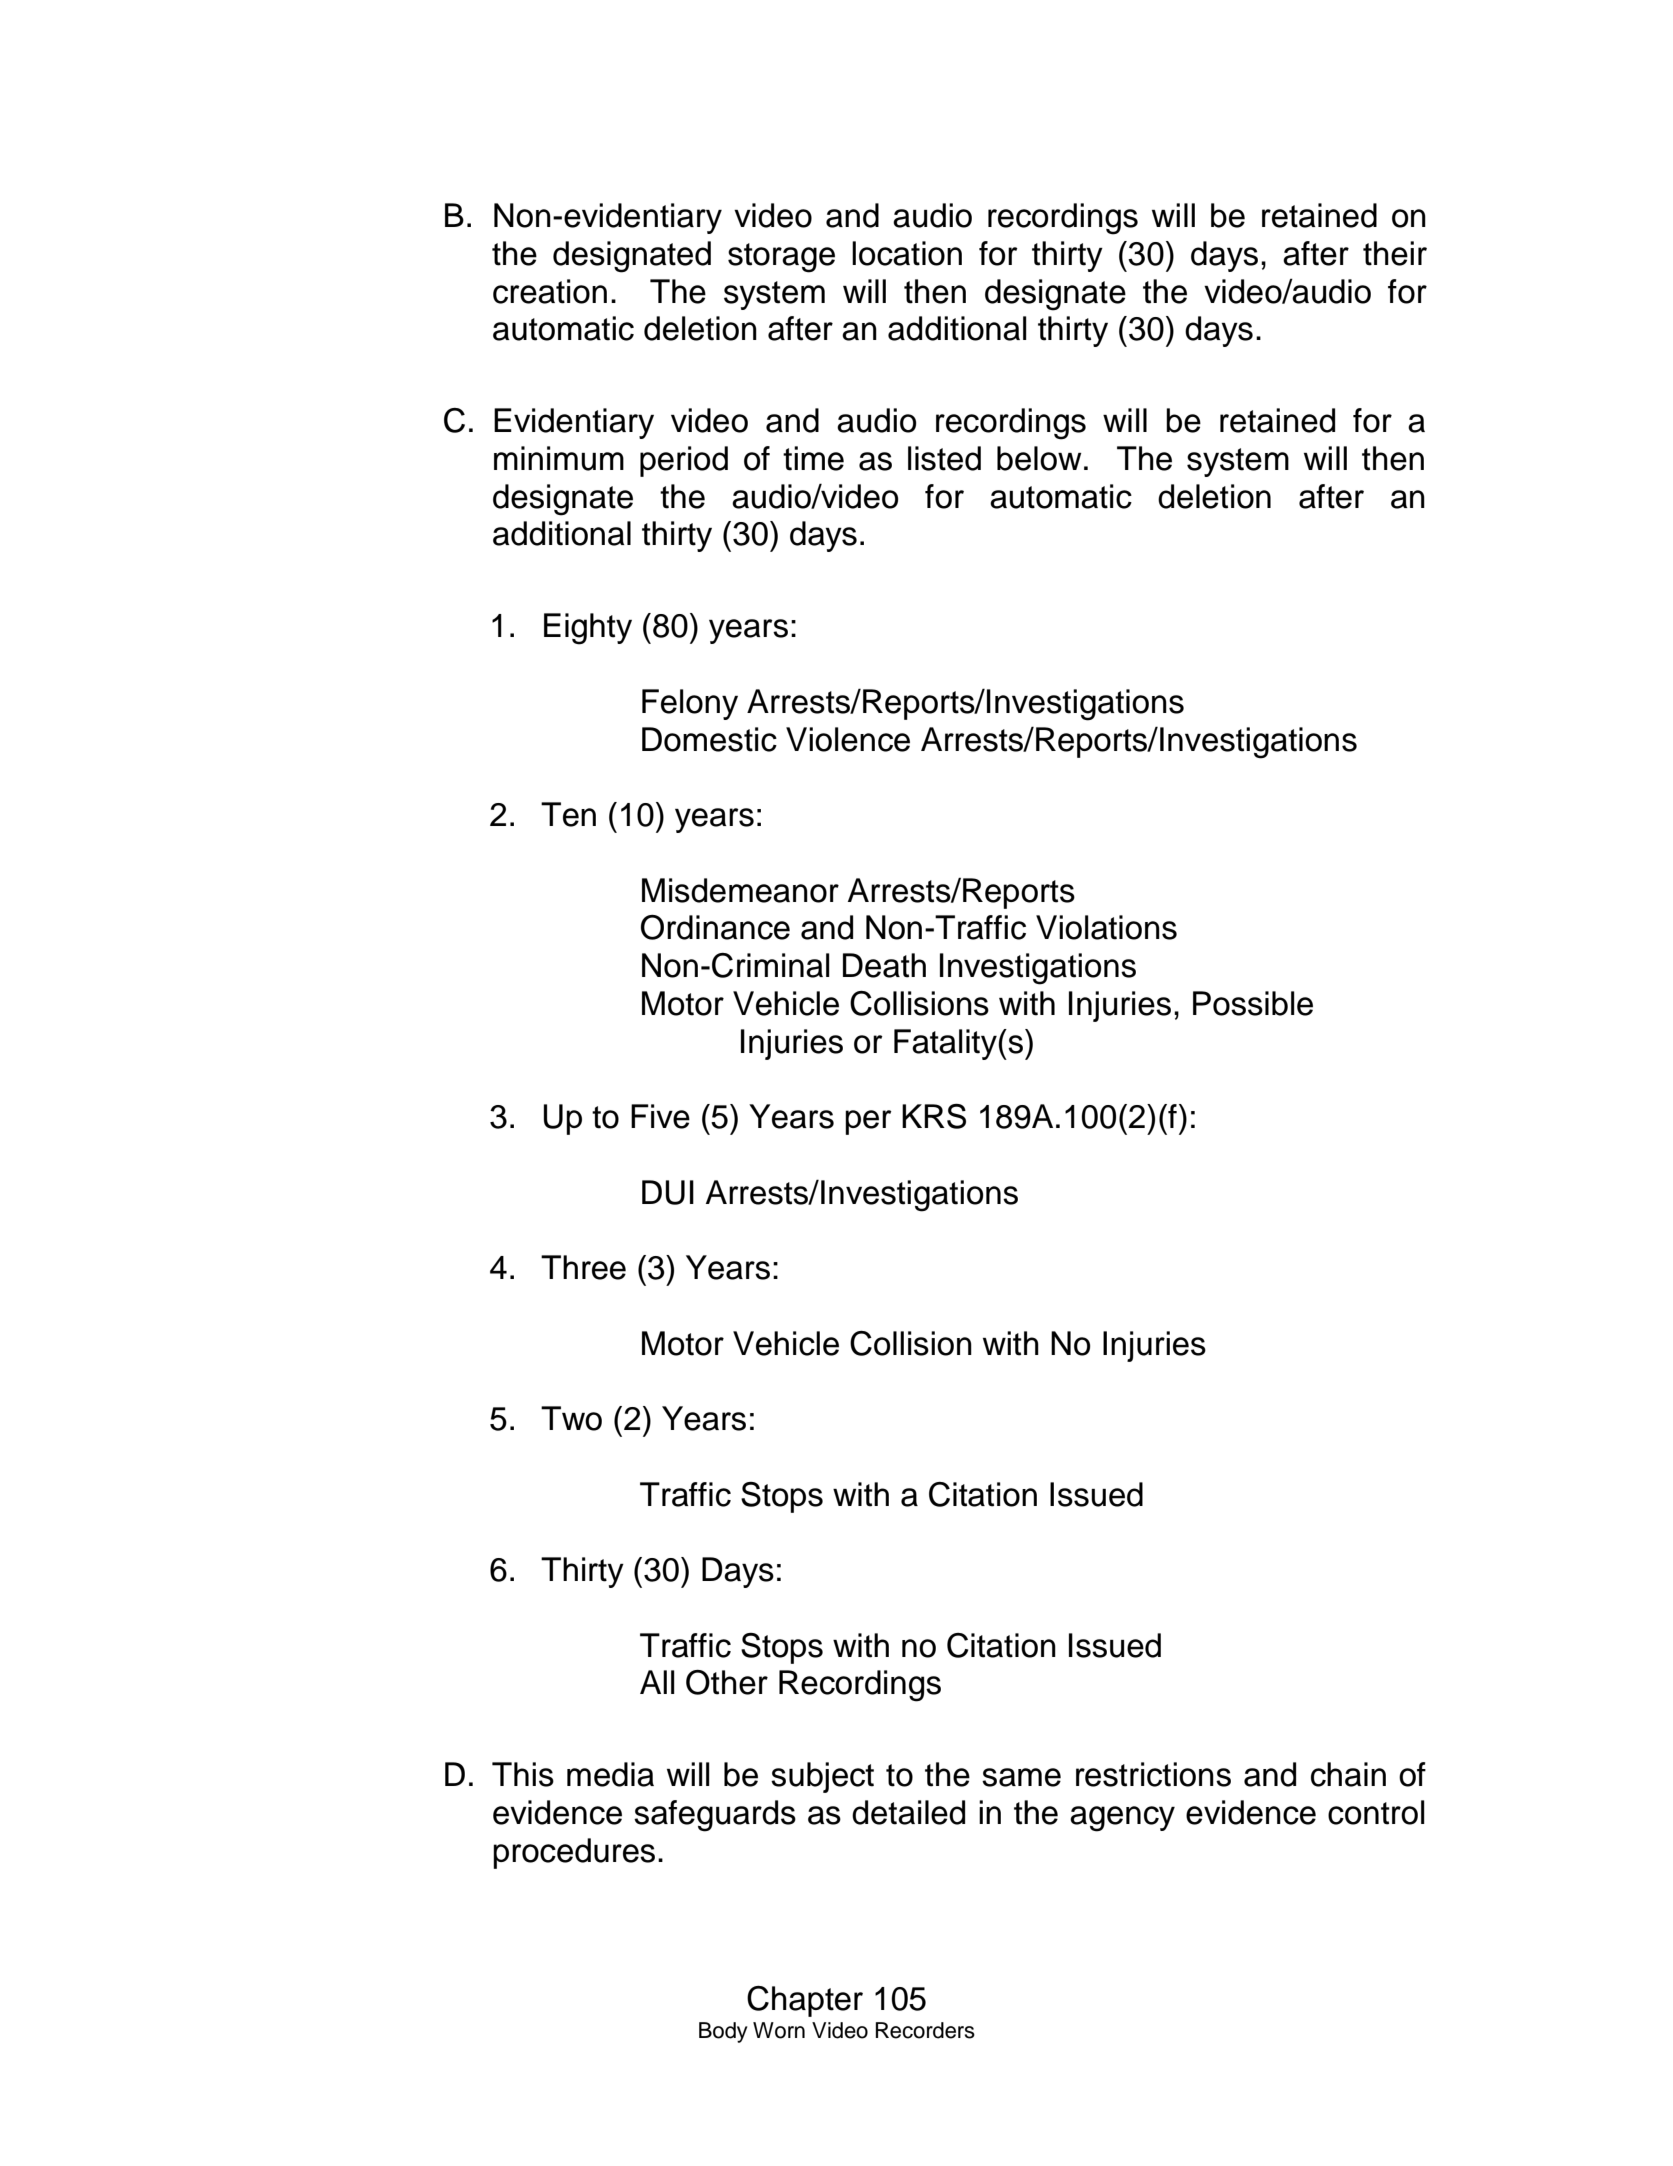 This screenshot has width=1673, height=2166. I want to click on Possible, so click(1253, 1003).
